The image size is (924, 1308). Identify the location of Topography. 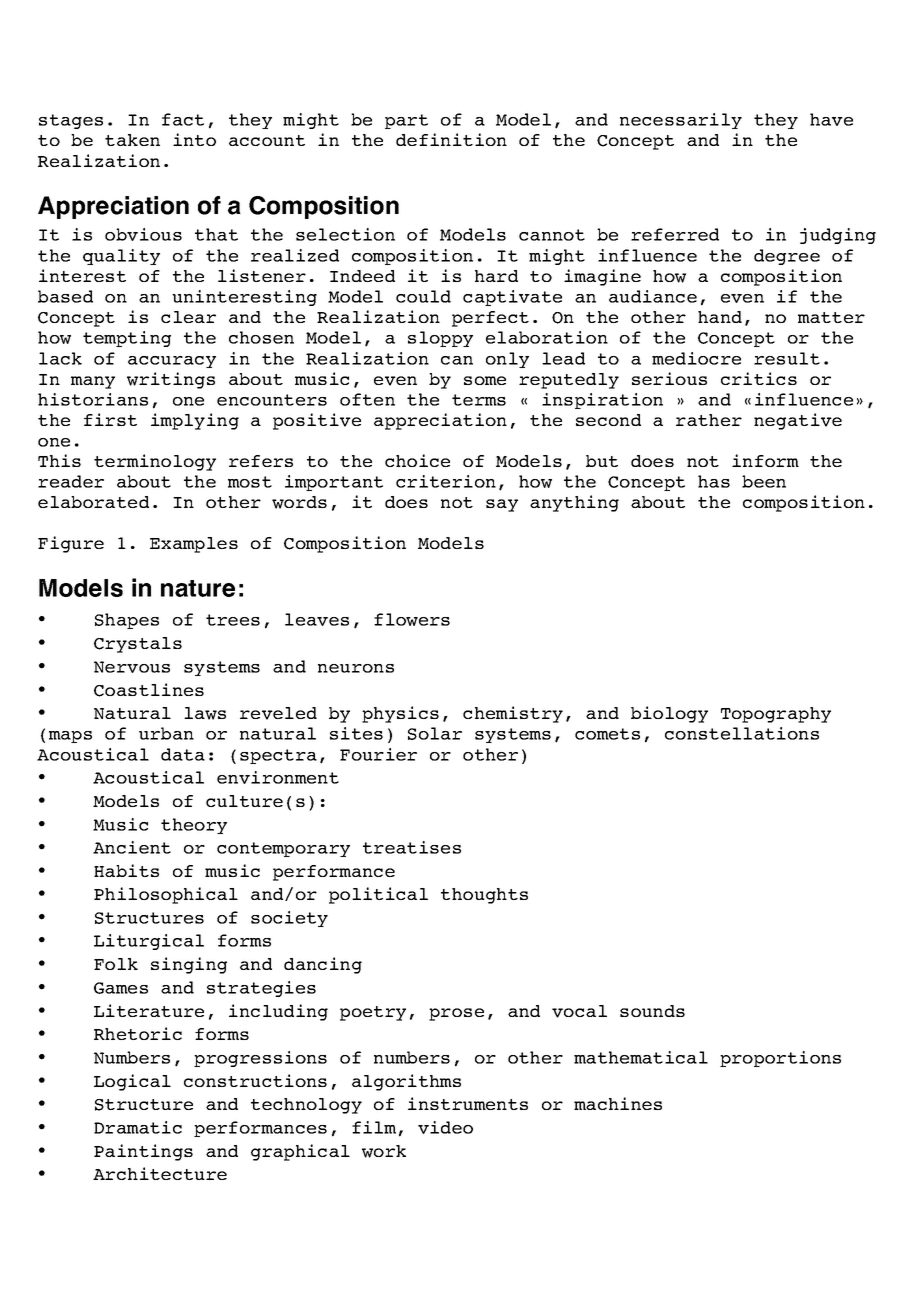
(776, 715).
